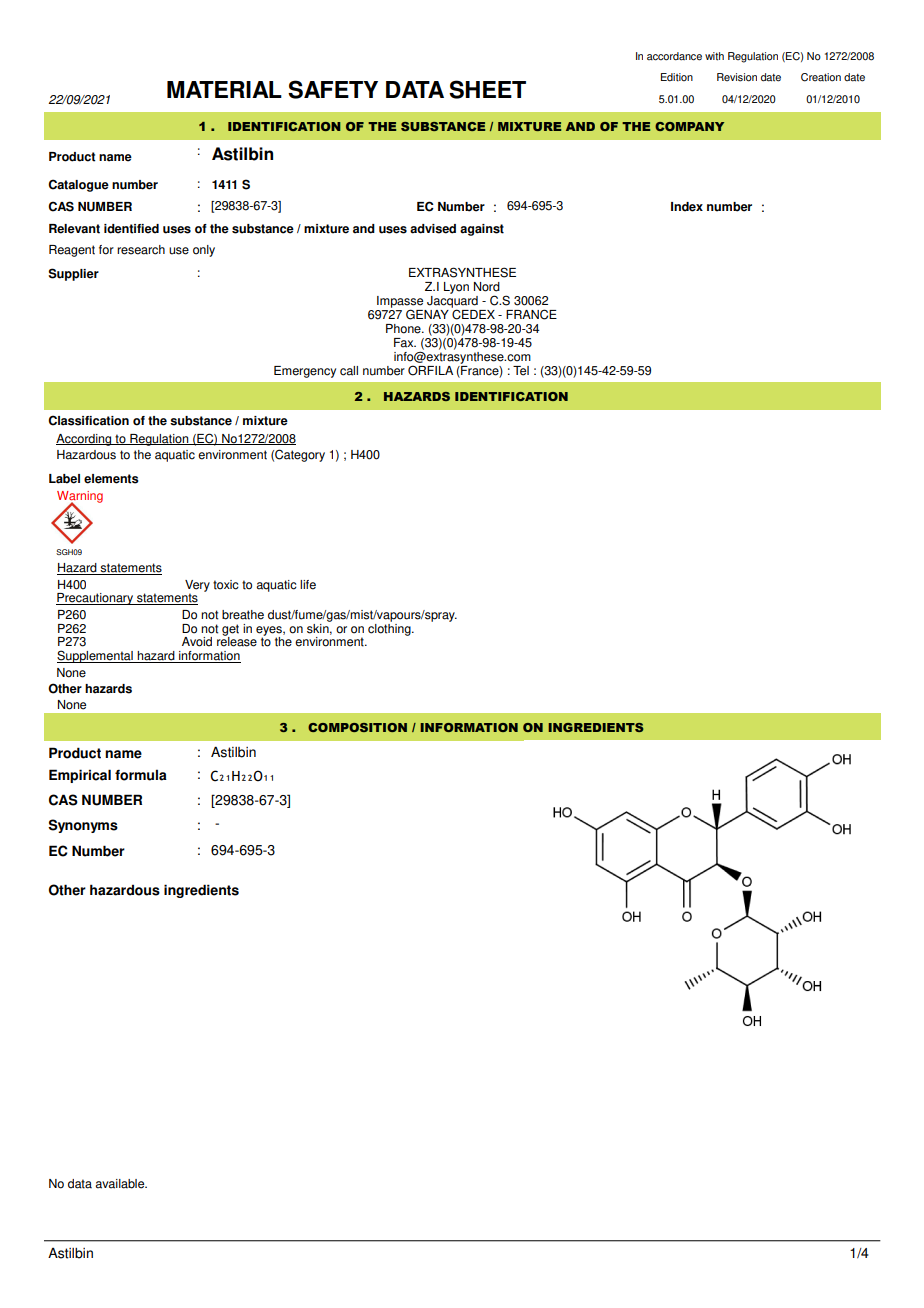 This page has width=924, height=1308. Describe the element at coordinates (521, 371) in the page. I see `Tel` at that location.
